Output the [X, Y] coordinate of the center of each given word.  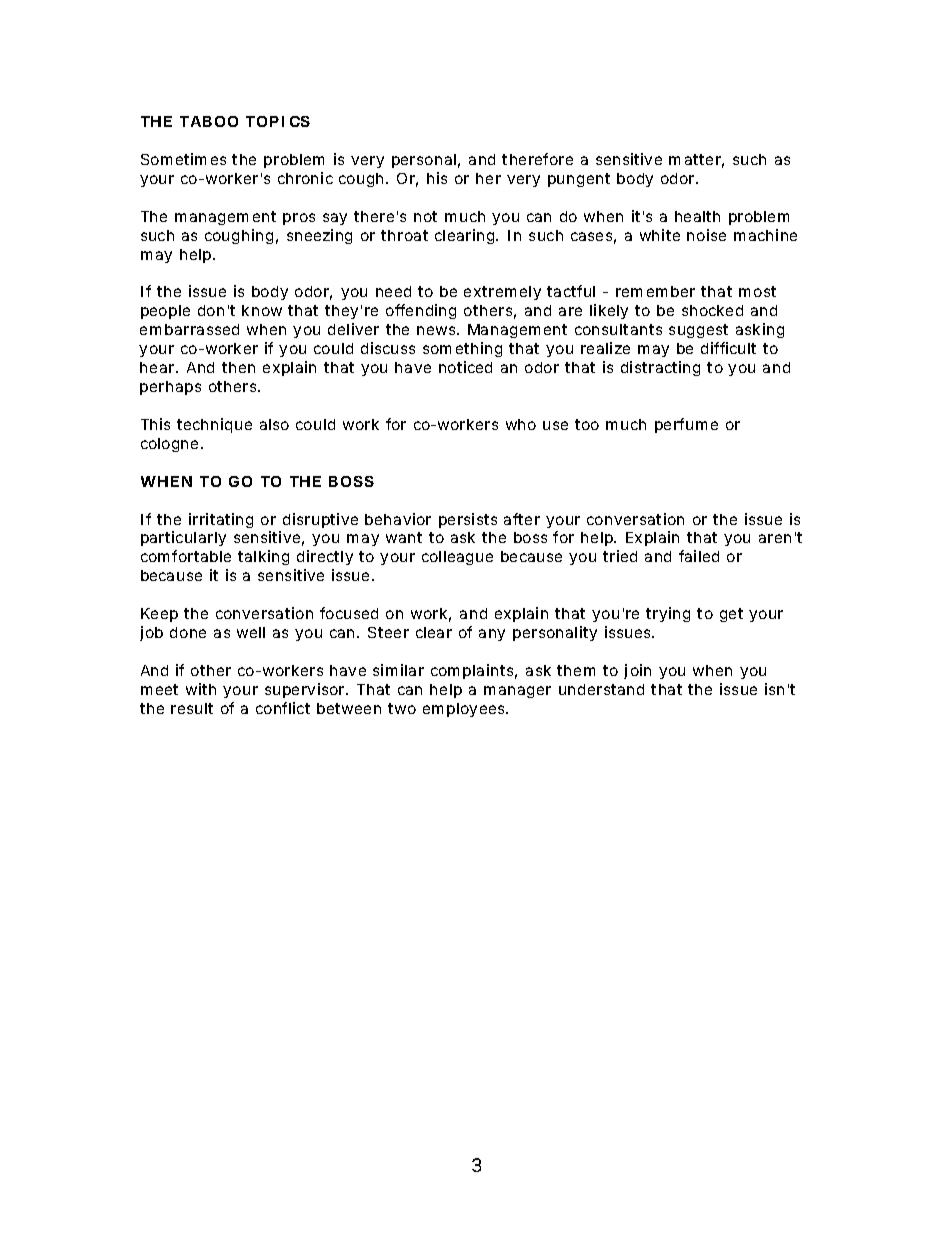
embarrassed [189, 329]
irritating [221, 520]
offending [421, 311]
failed [699, 556]
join [637, 671]
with [201, 689]
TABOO [209, 121]
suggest [698, 331]
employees [465, 710]
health [697, 216]
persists [468, 520]
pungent [579, 180]
